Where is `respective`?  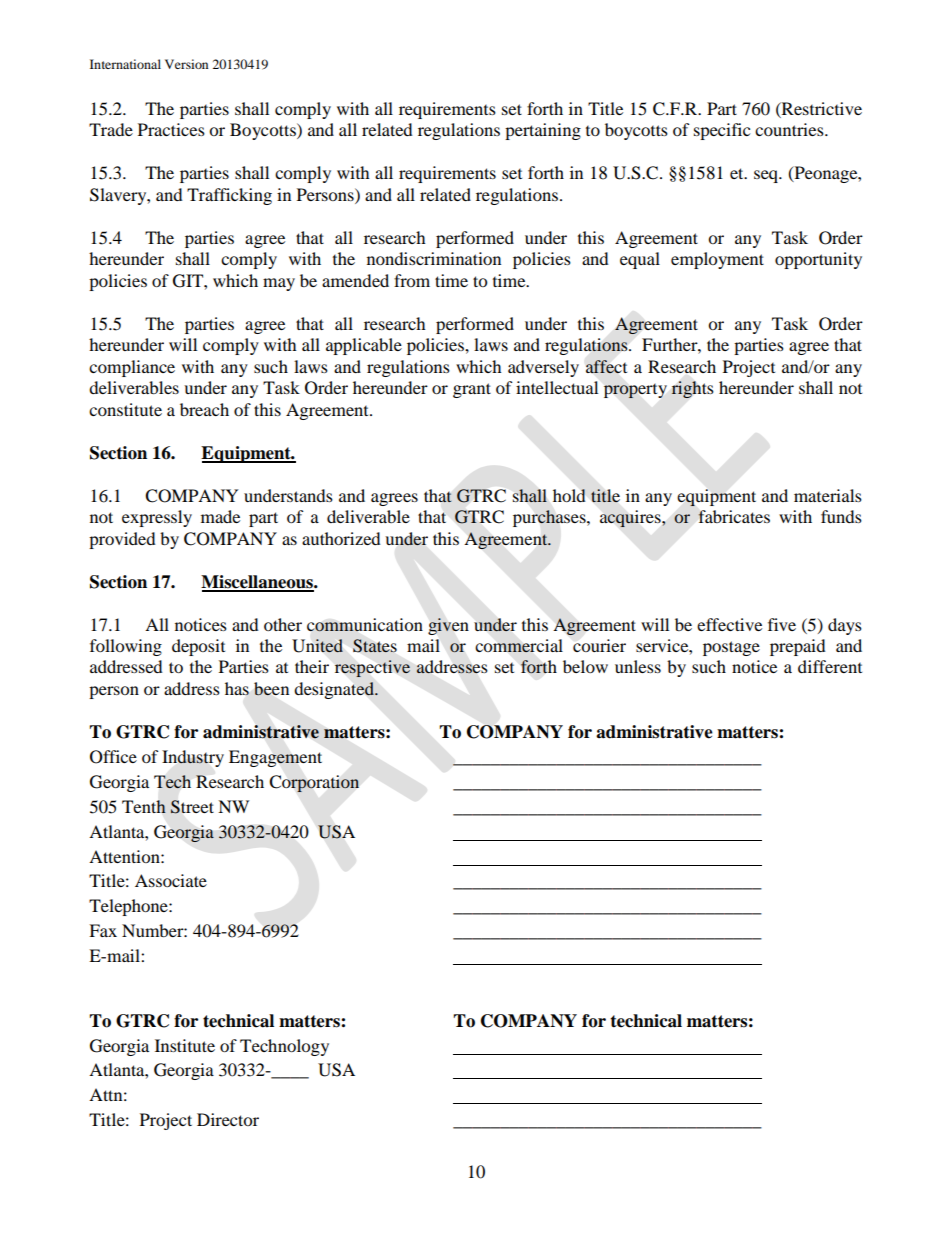
respective is located at coordinates (372, 668).
